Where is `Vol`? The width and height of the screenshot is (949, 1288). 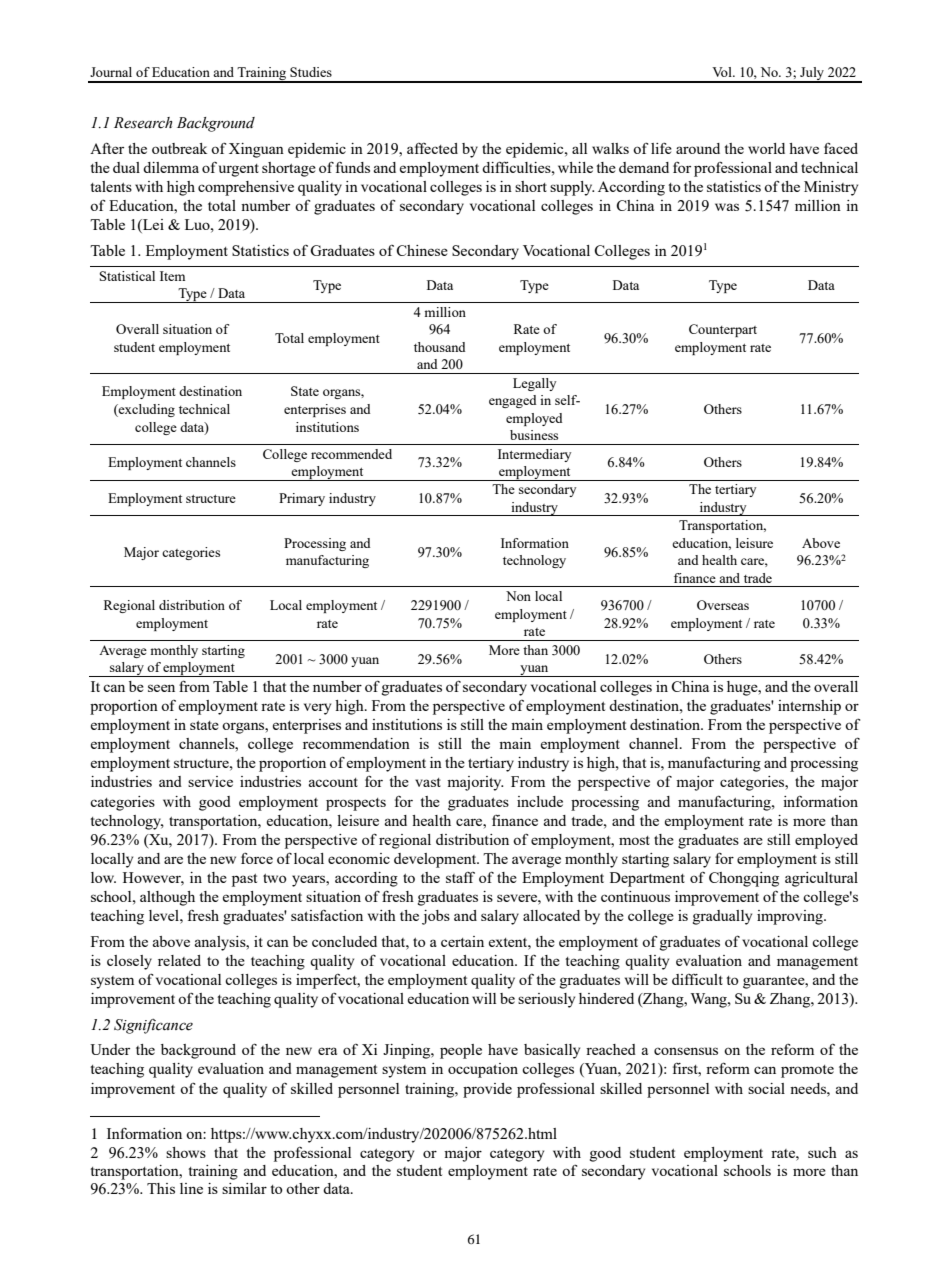
Vol is located at coordinates (723, 72).
